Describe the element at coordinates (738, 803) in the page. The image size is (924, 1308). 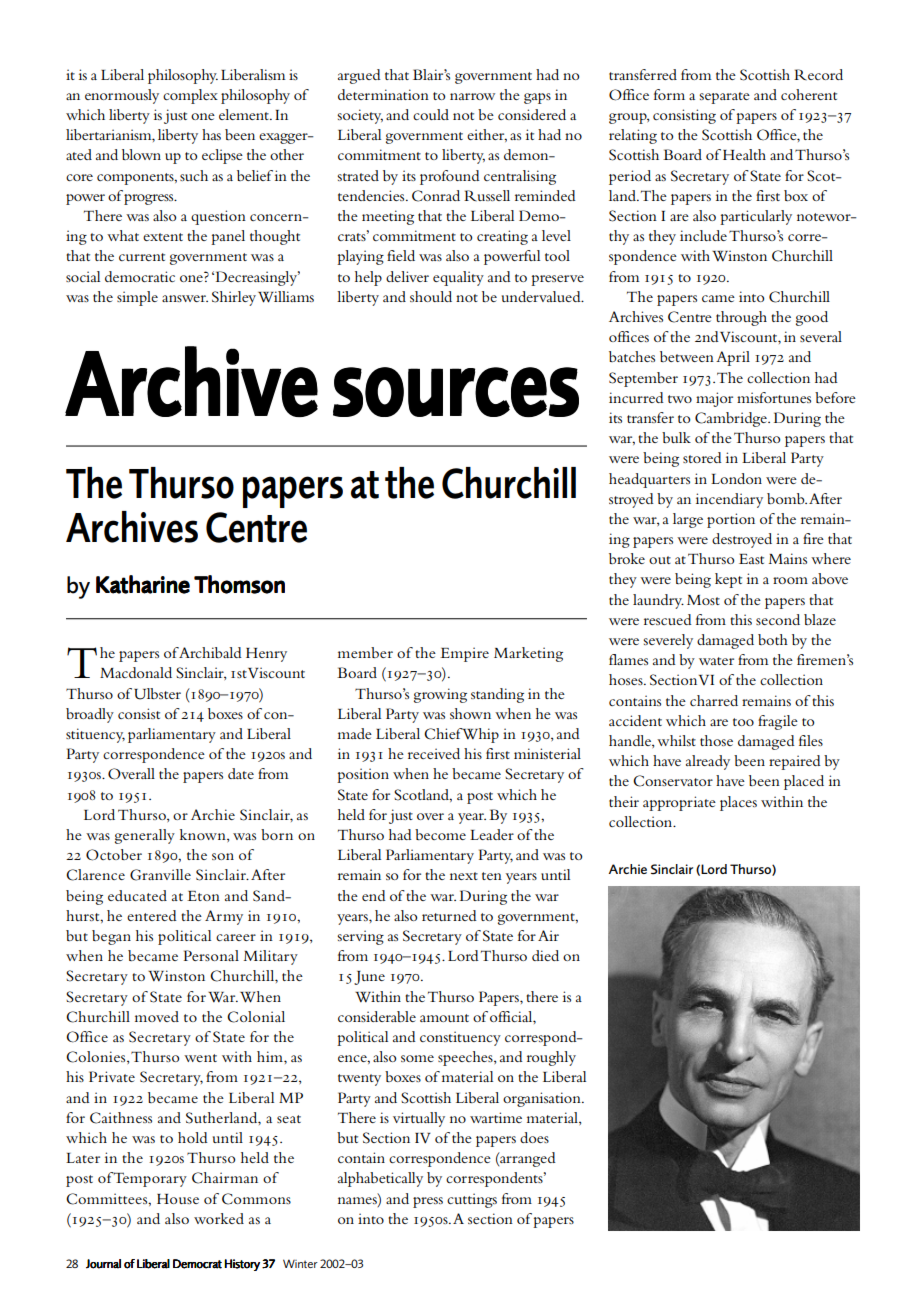
I see `places` at that location.
